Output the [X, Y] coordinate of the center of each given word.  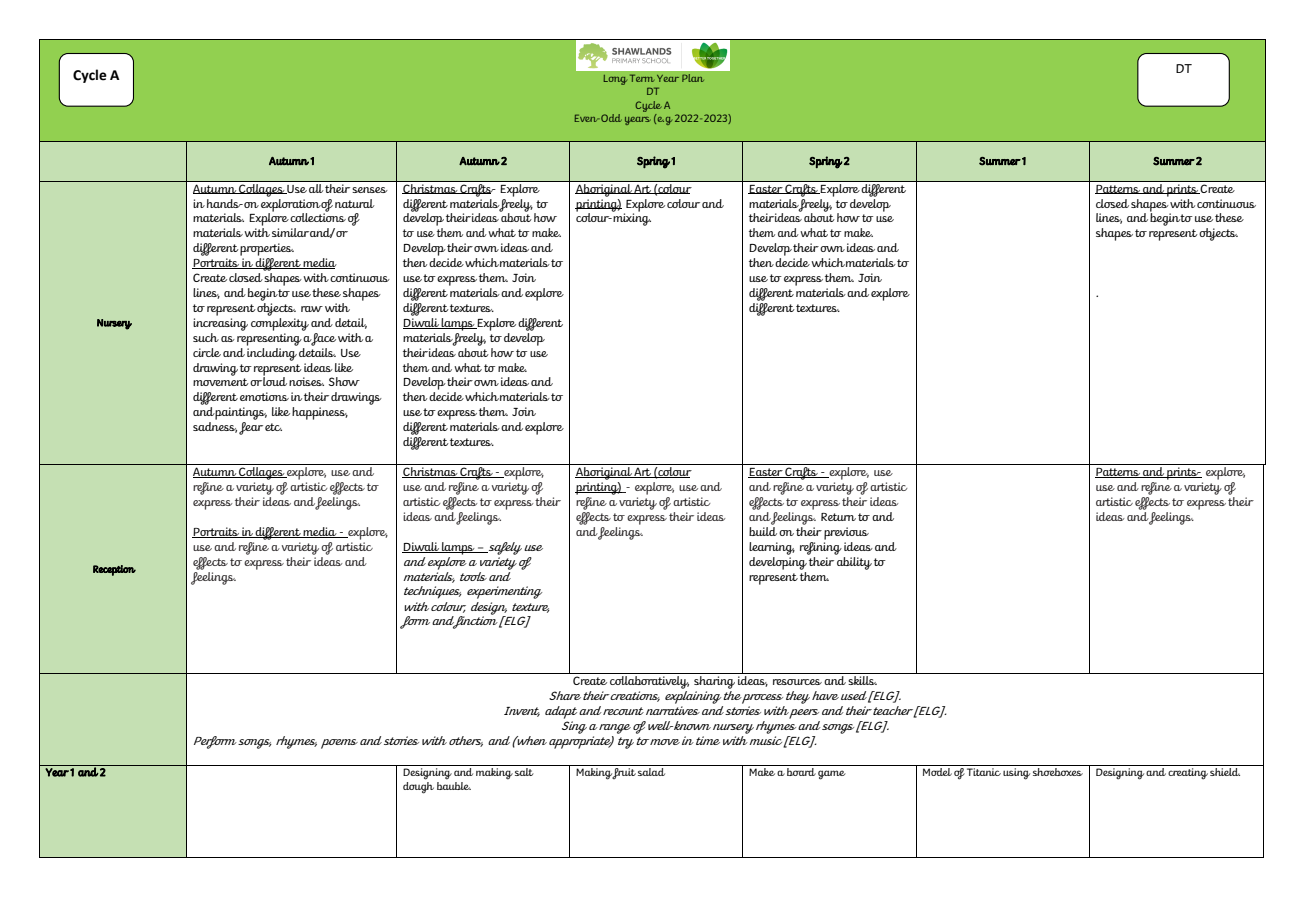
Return [838, 517]
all [316, 187]
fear [251, 428]
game [832, 775]
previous [846, 533]
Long [615, 80]
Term [642, 78]
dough [418, 786]
